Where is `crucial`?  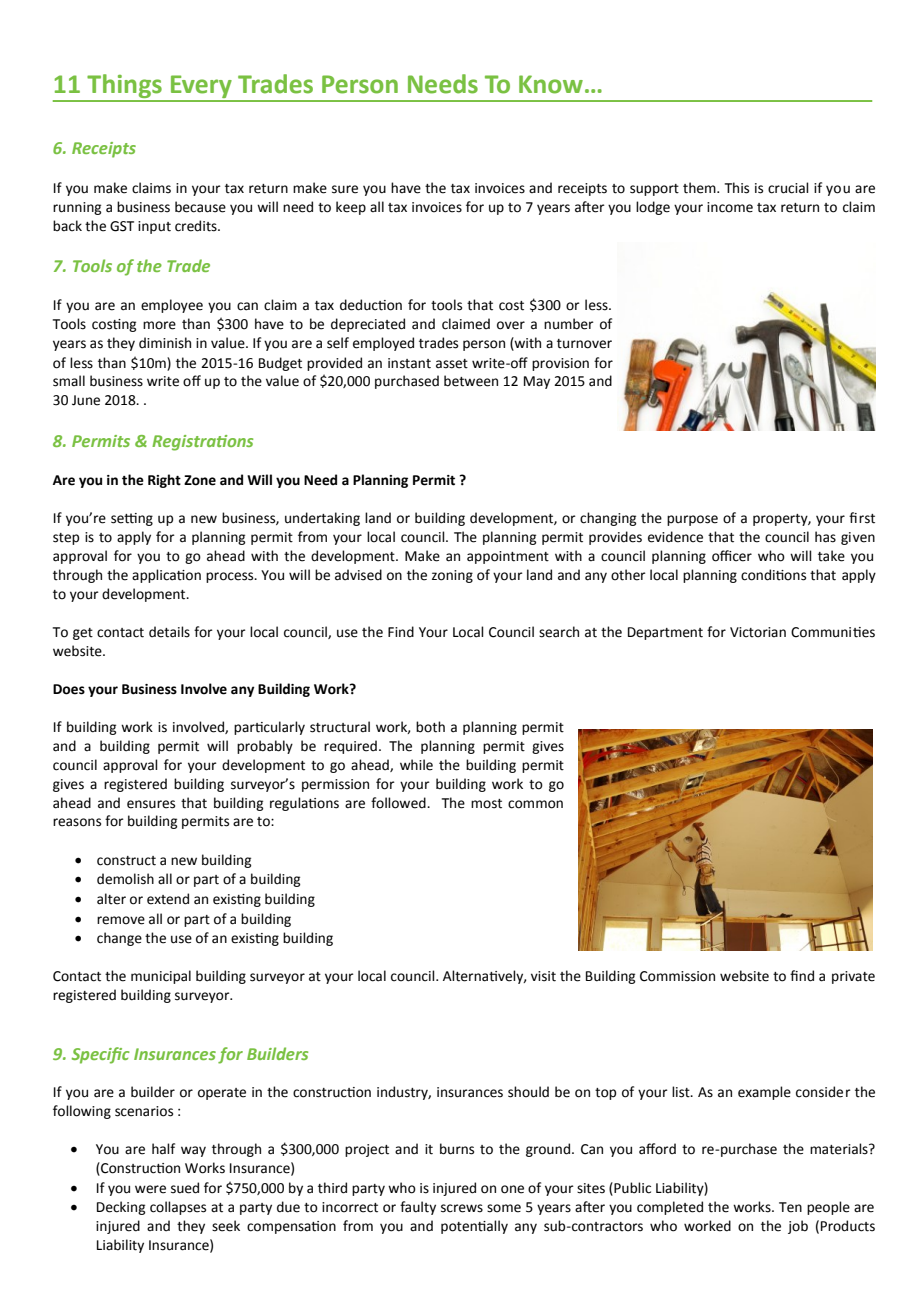
crucial is located at coordinates (788, 188).
